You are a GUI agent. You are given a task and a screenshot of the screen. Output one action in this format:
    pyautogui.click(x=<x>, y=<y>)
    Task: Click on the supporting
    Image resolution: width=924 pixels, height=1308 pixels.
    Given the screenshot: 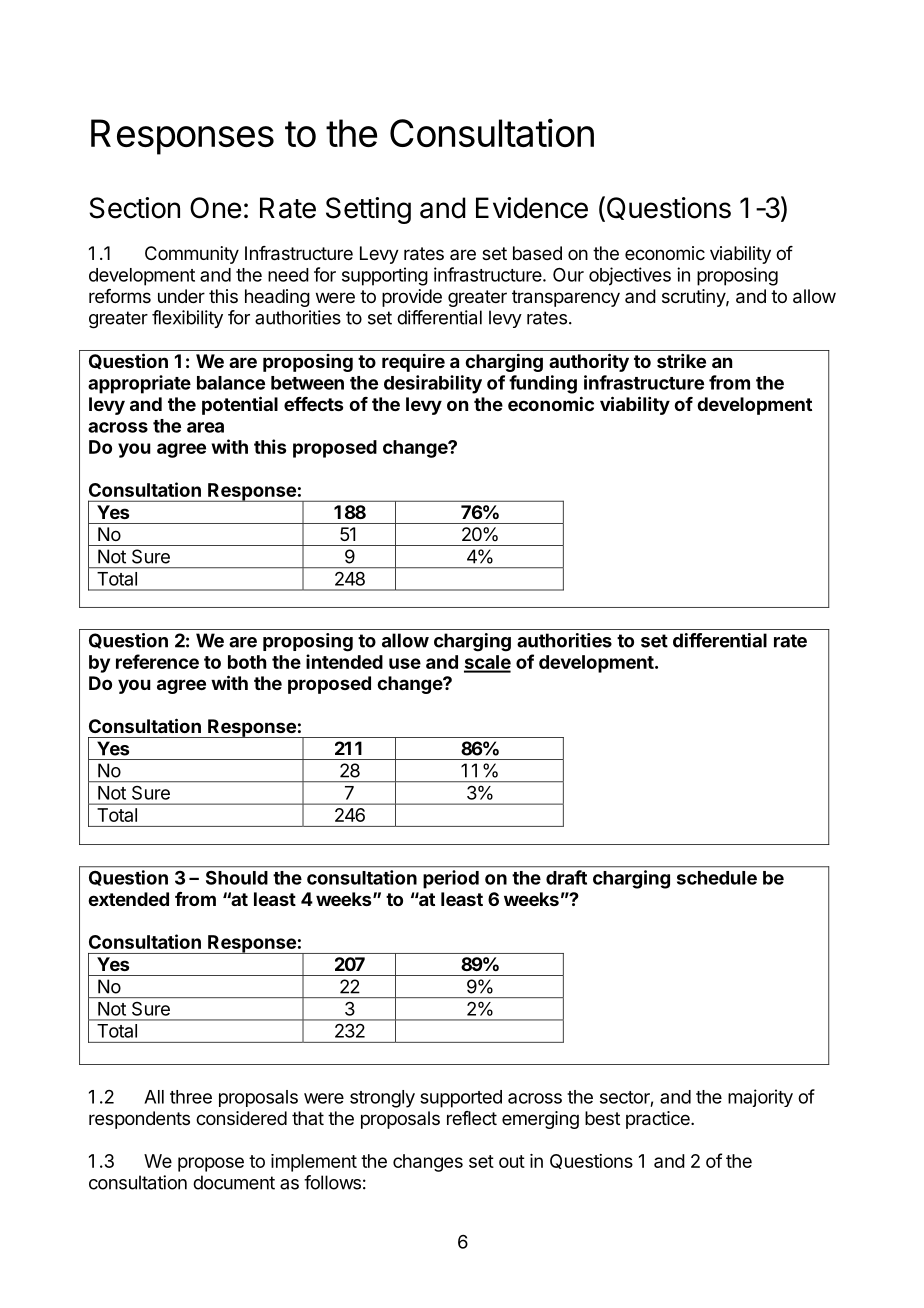 What is the action you would take?
    pyautogui.click(x=385, y=276)
